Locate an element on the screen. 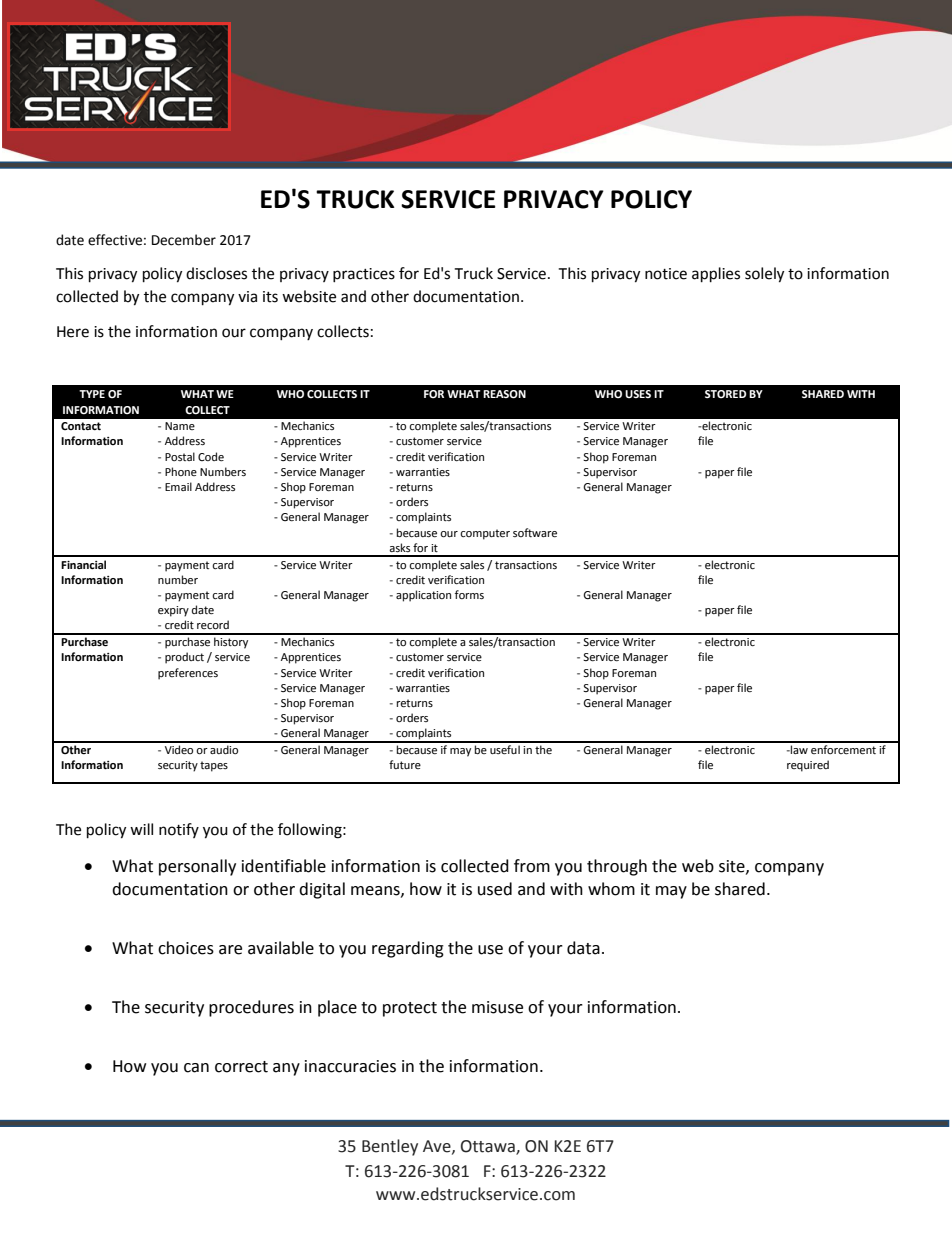 This screenshot has height=1233, width=952. software is located at coordinates (535, 533).
